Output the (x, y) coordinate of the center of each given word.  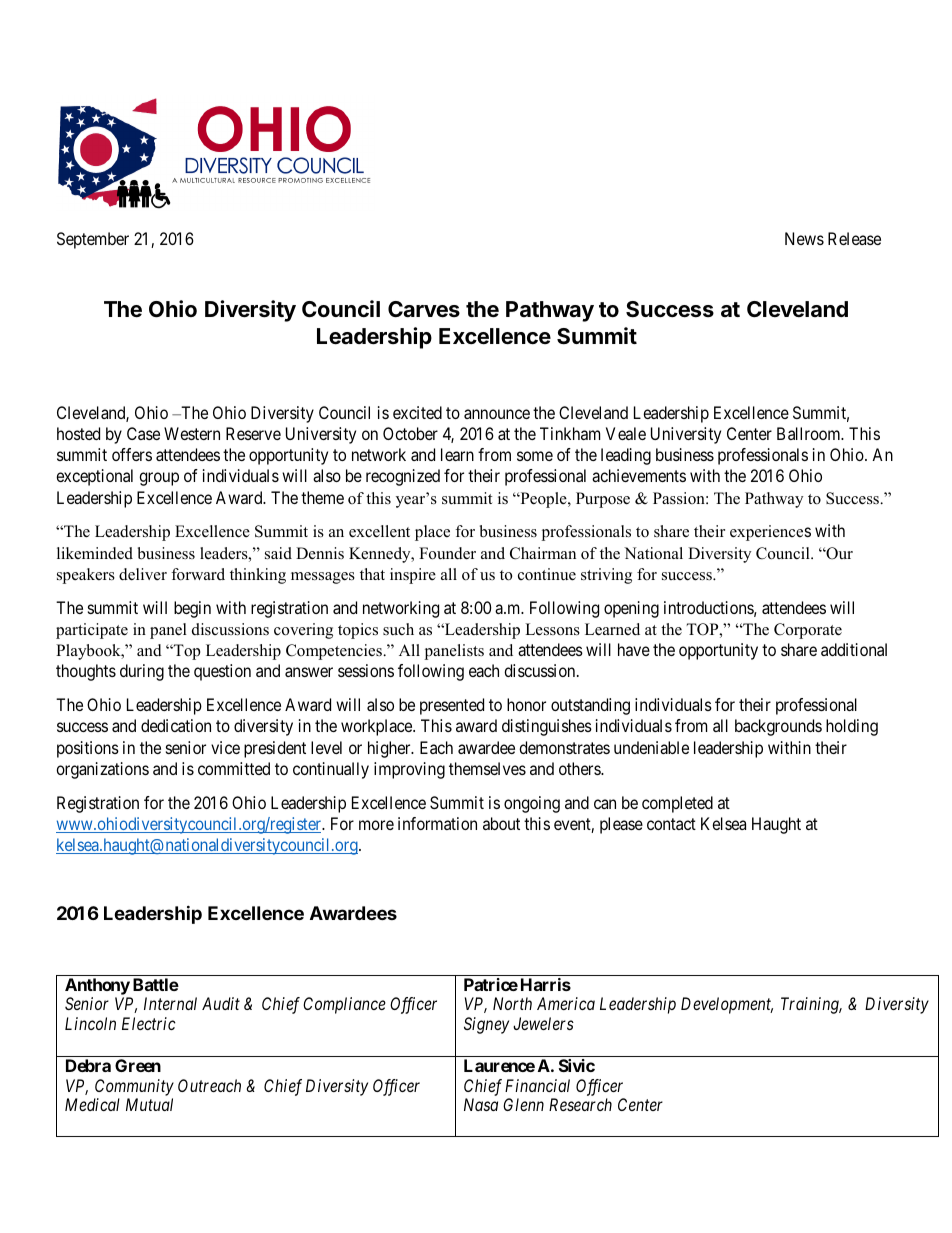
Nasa (481, 1104)
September (93, 240)
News (804, 238)
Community (134, 1087)
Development (727, 1005)
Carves (424, 309)
